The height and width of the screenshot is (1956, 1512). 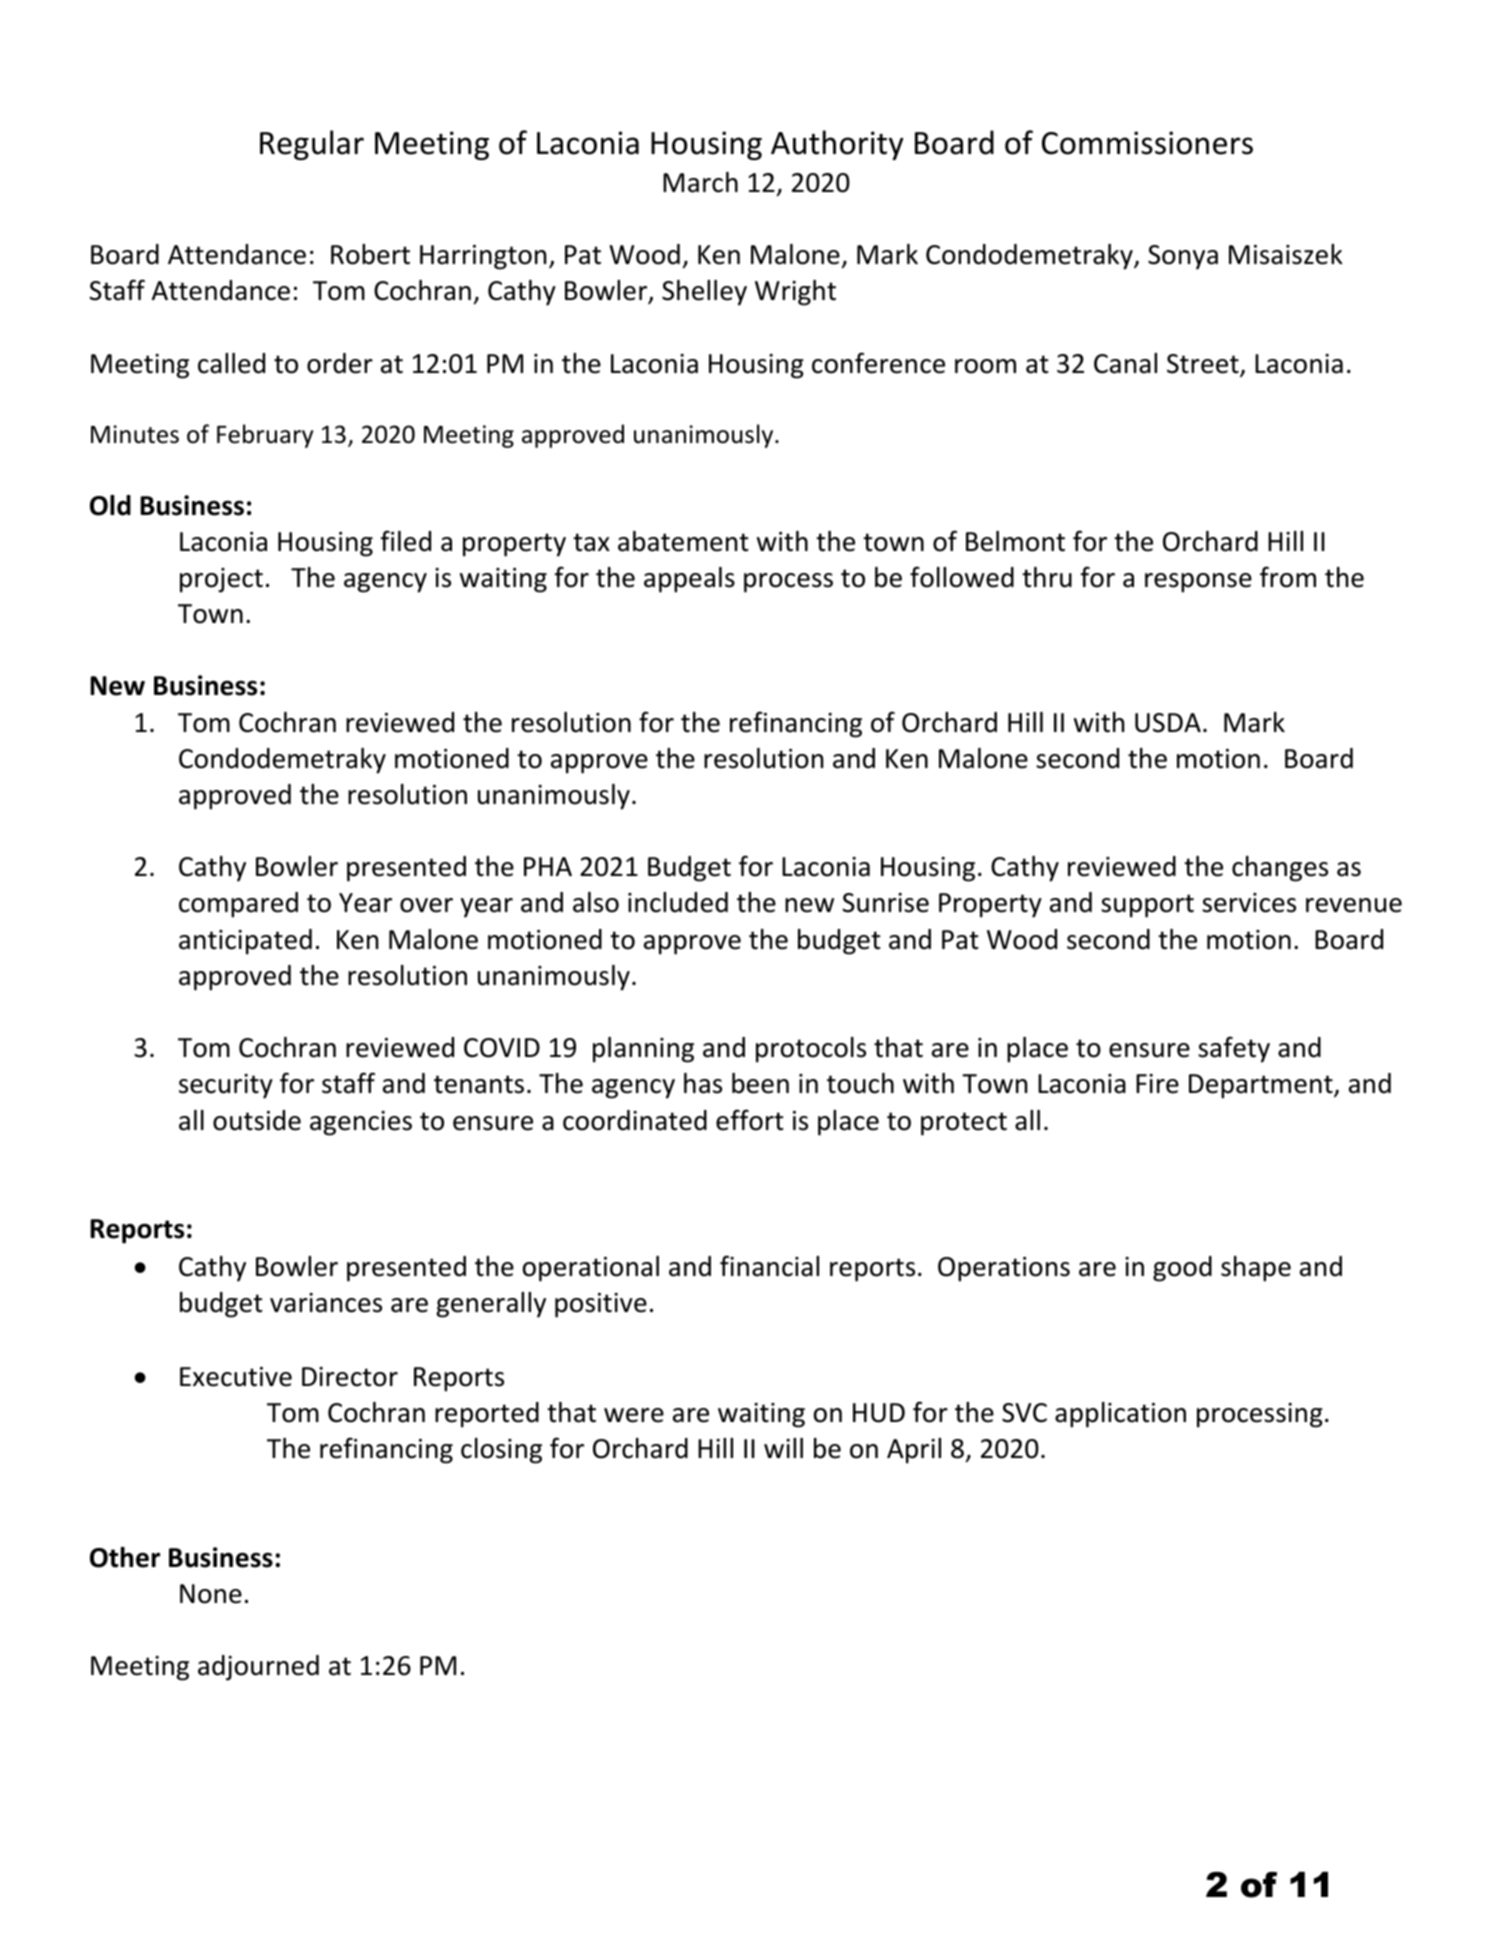 What do you see at coordinates (783, 1448) in the screenshot?
I see `will` at bounding box center [783, 1448].
